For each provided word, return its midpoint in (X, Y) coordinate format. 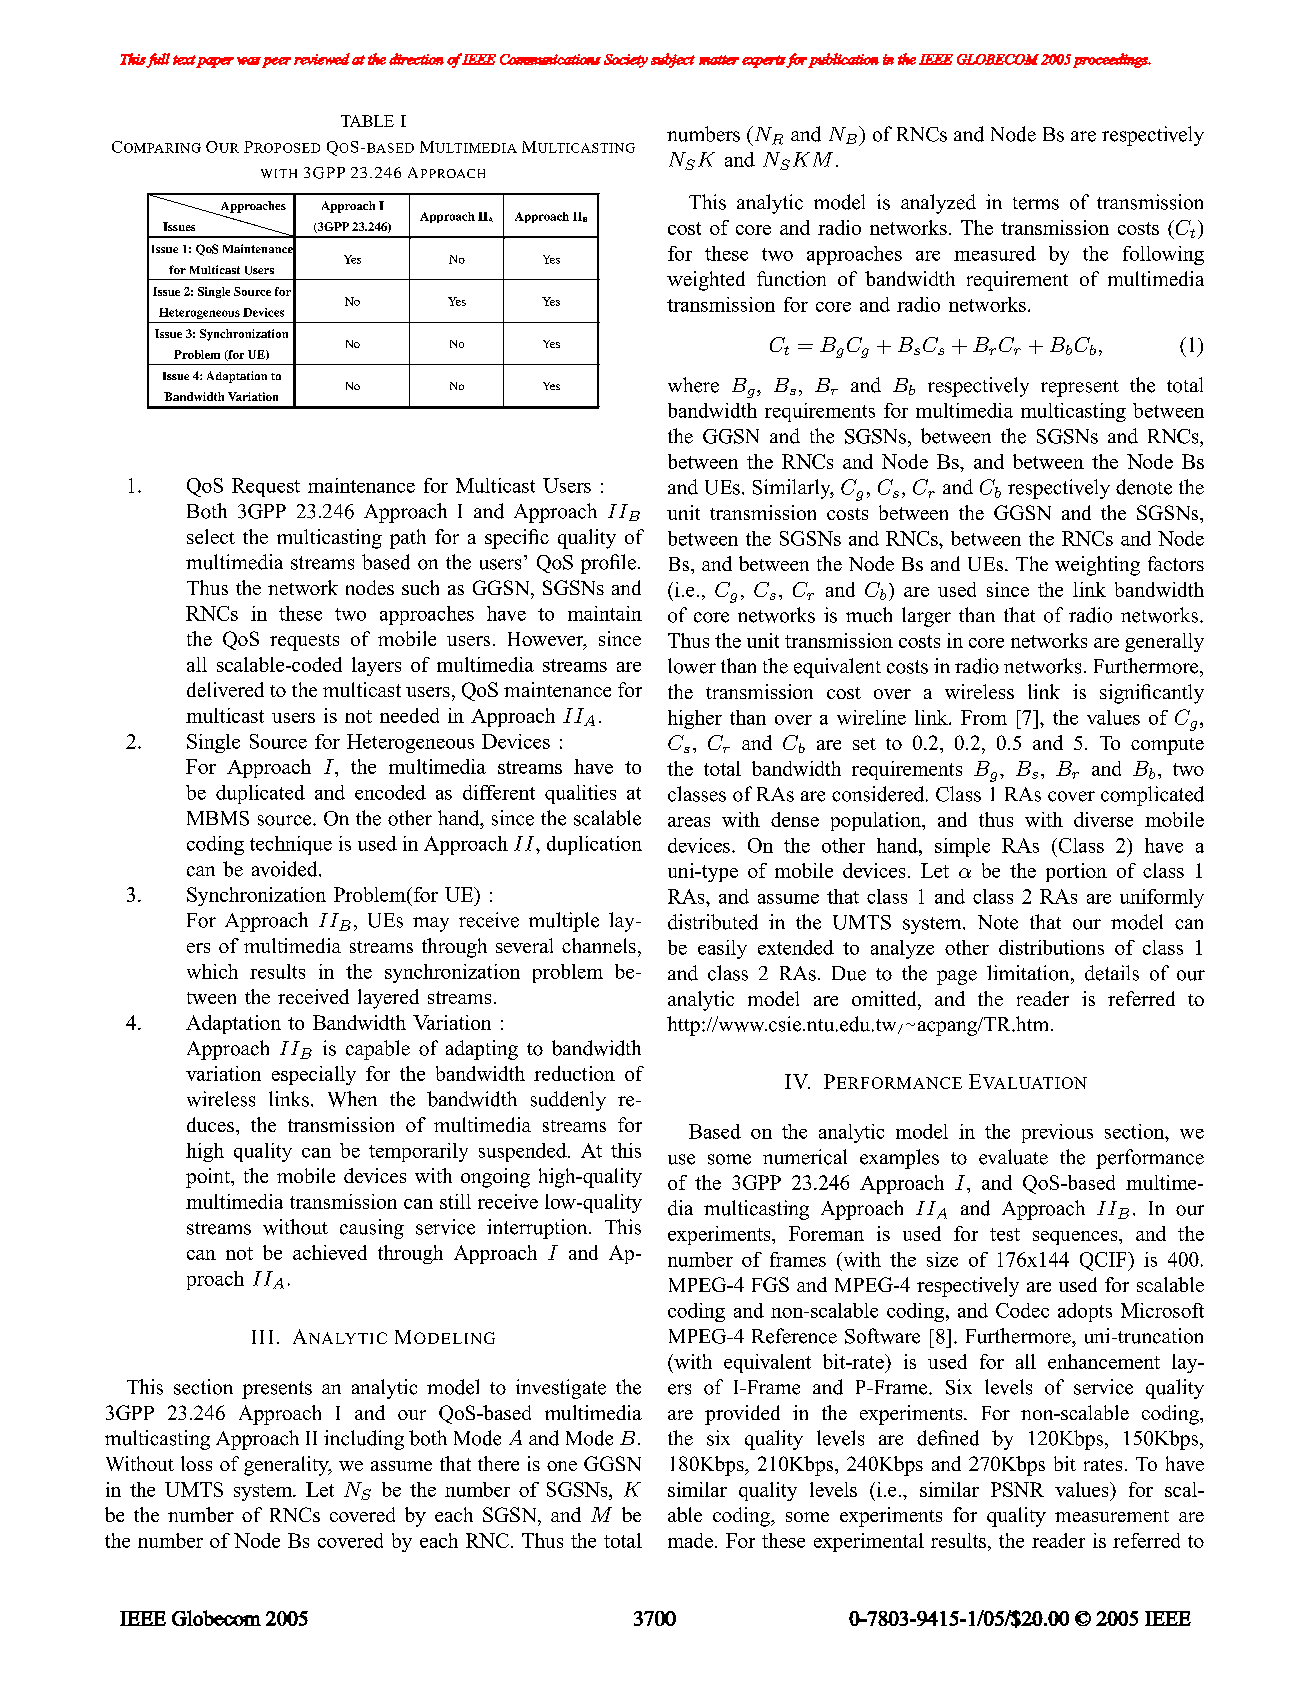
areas (689, 822)
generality (287, 1466)
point (209, 1178)
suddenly (568, 1101)
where (693, 385)
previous (1057, 1133)
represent (1080, 388)
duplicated (260, 794)
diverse (1103, 819)
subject (673, 60)
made (690, 1540)
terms (1036, 203)
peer (276, 62)
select (211, 536)
